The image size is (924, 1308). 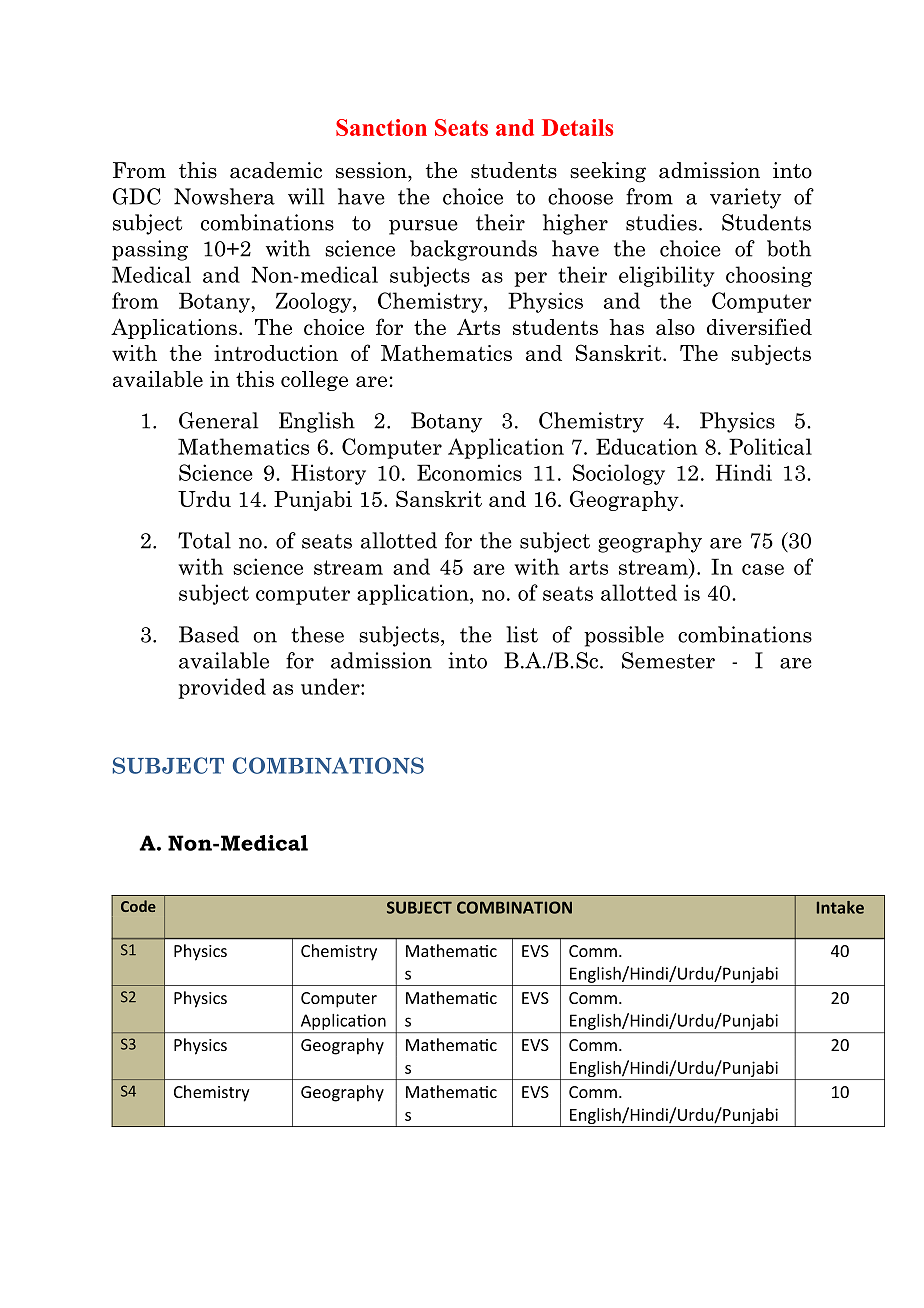 I want to click on variety, so click(x=745, y=198).
